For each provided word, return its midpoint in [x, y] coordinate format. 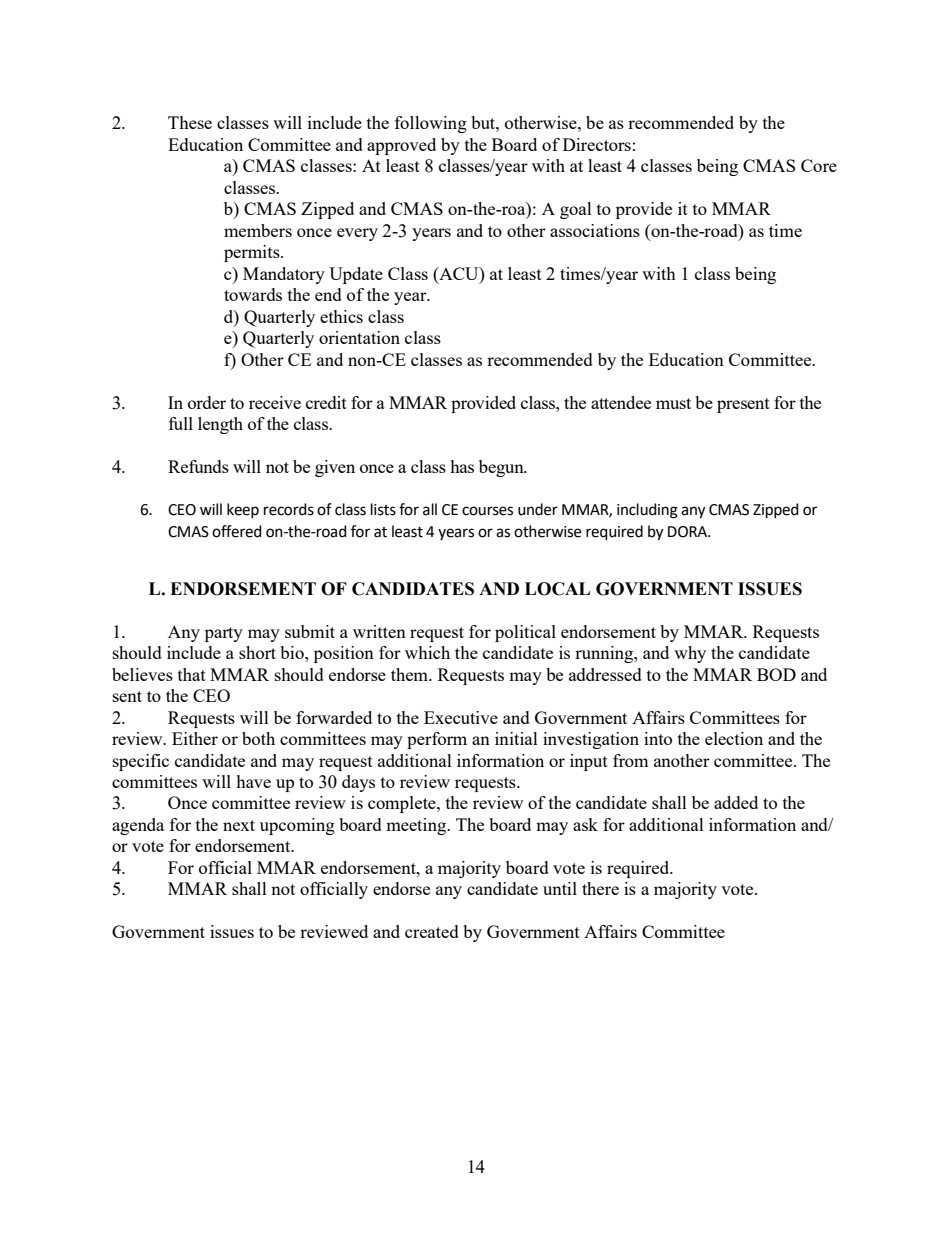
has [462, 466]
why [690, 654]
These [190, 122]
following [431, 124]
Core [819, 165]
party [224, 634]
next [239, 825]
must [673, 403]
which [427, 652]
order [207, 402]
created [432, 931]
